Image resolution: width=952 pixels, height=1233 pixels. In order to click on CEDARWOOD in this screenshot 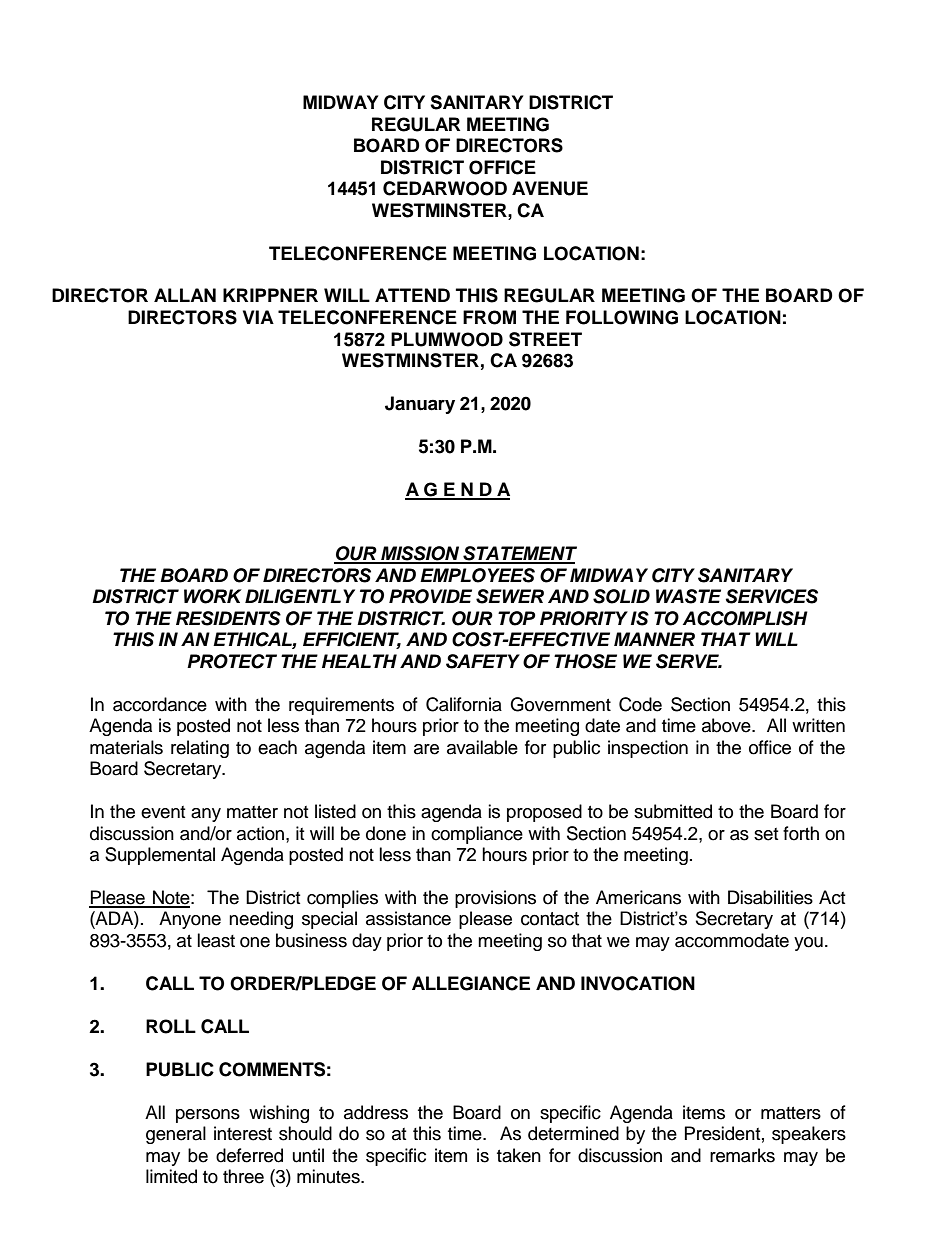, I will do `click(445, 188)`.
